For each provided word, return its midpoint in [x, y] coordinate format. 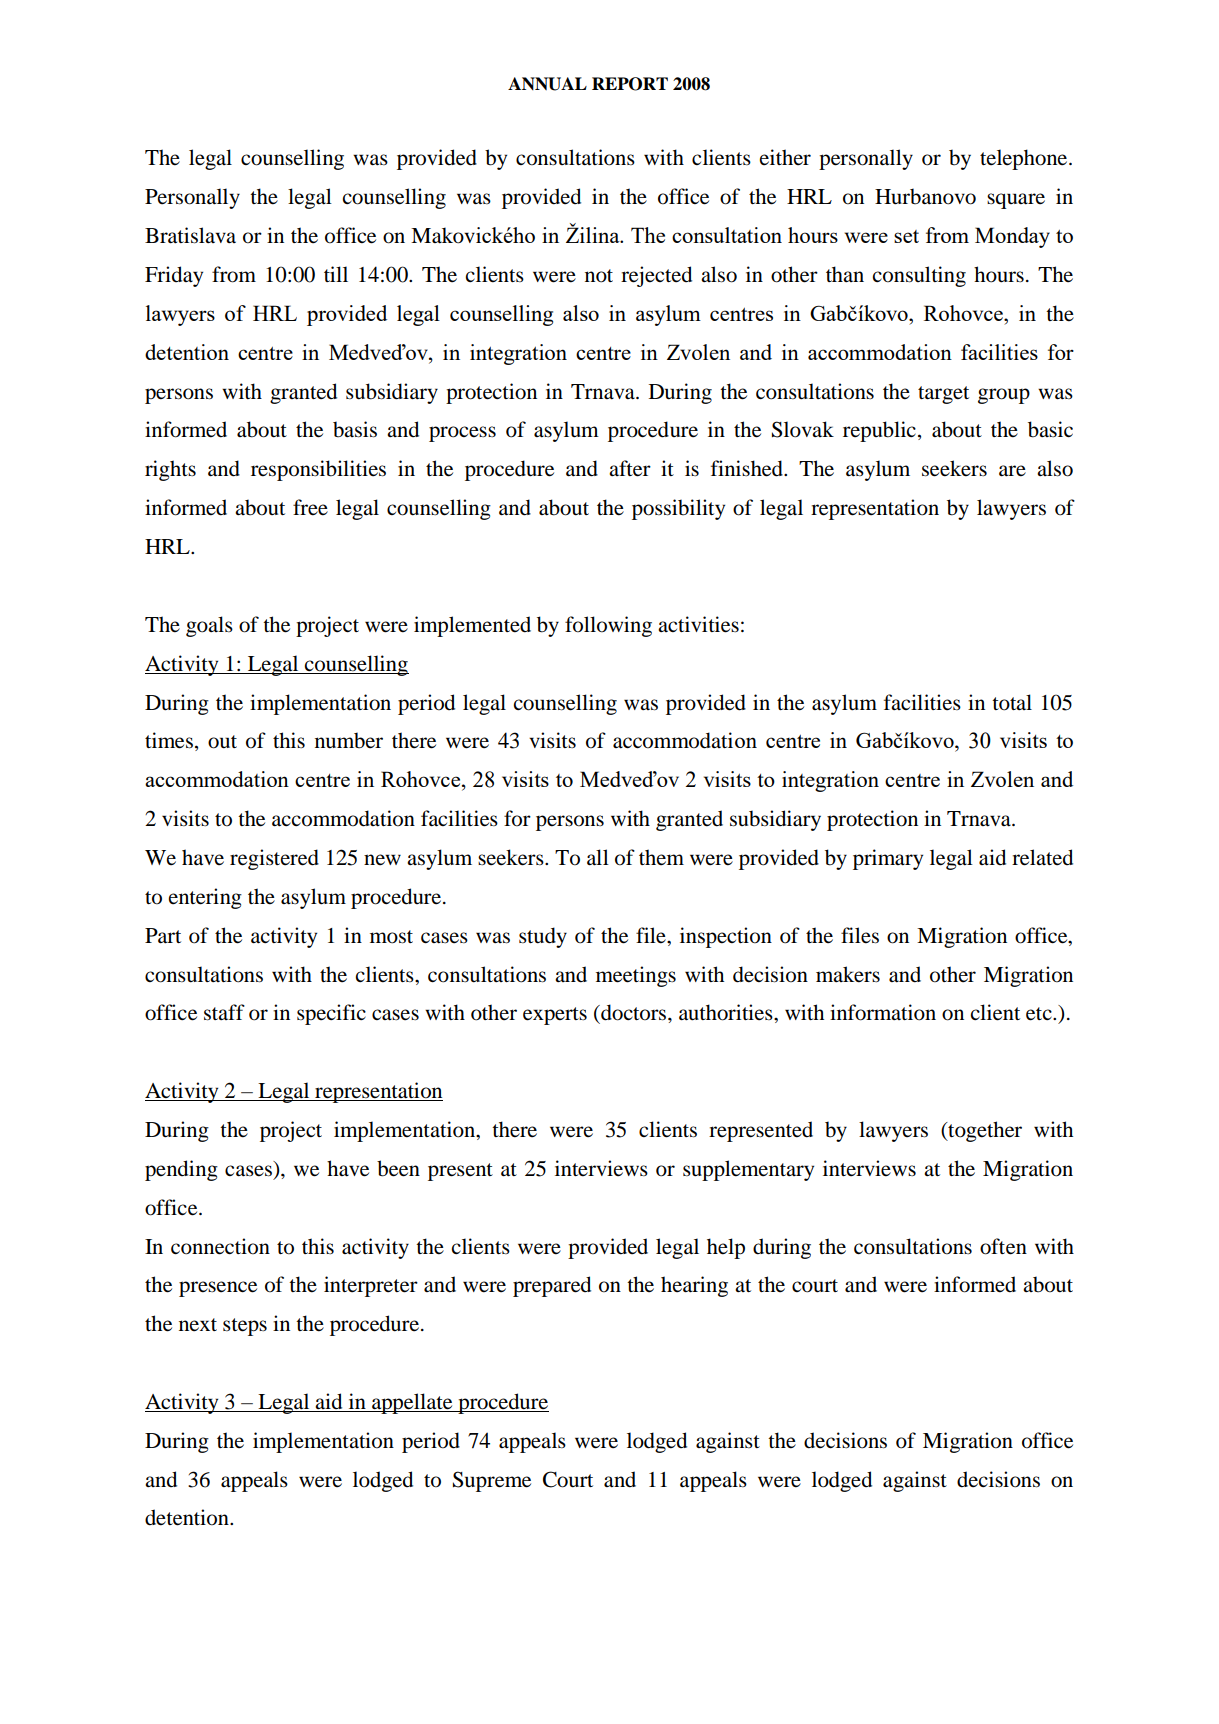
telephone [1025, 159]
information [883, 1012]
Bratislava [190, 235]
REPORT [630, 84]
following [608, 626]
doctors [634, 1012]
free [310, 507]
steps [245, 1327]
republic [879, 431]
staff [224, 1012]
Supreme [492, 1481]
